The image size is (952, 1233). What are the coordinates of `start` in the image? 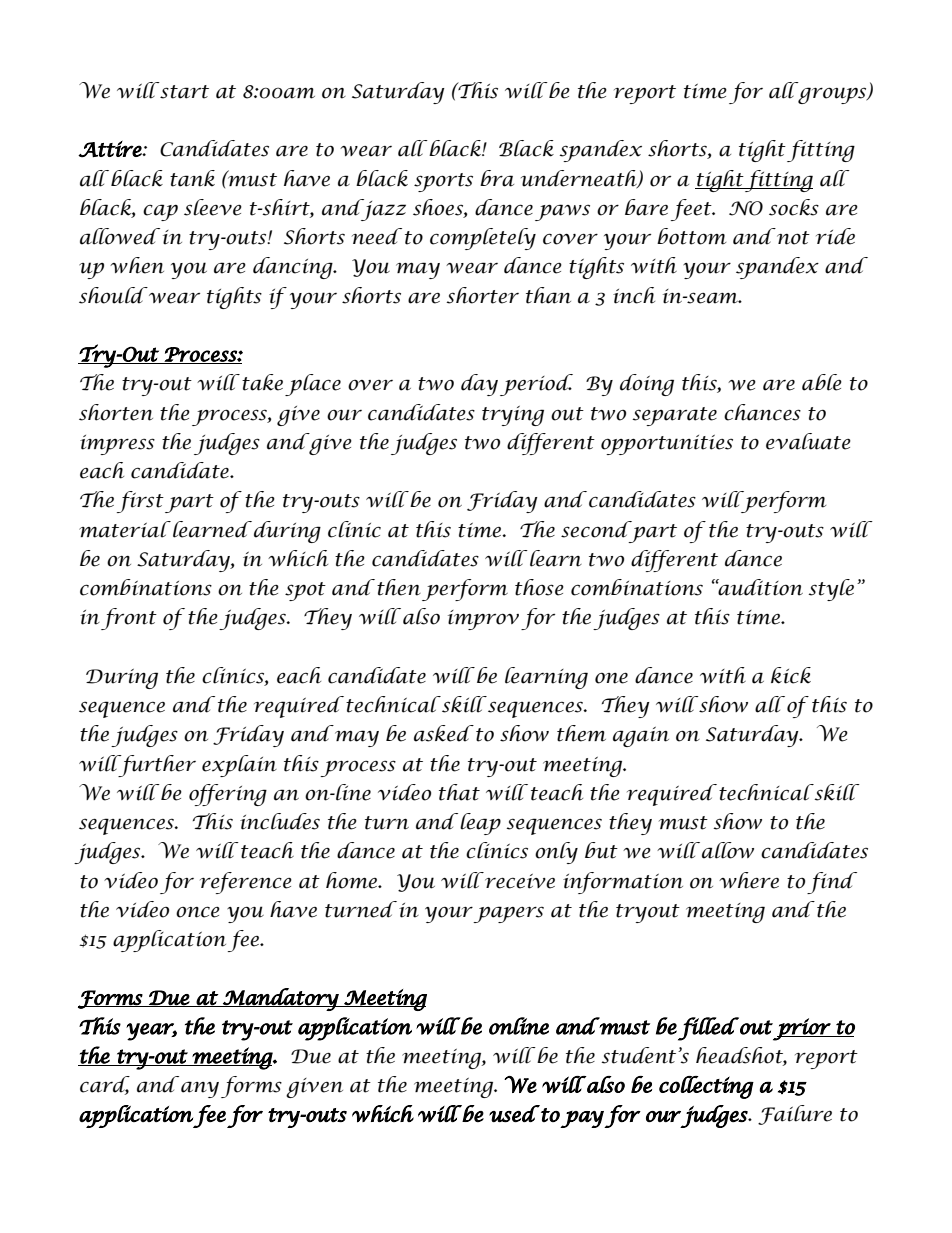 It's located at (183, 90).
